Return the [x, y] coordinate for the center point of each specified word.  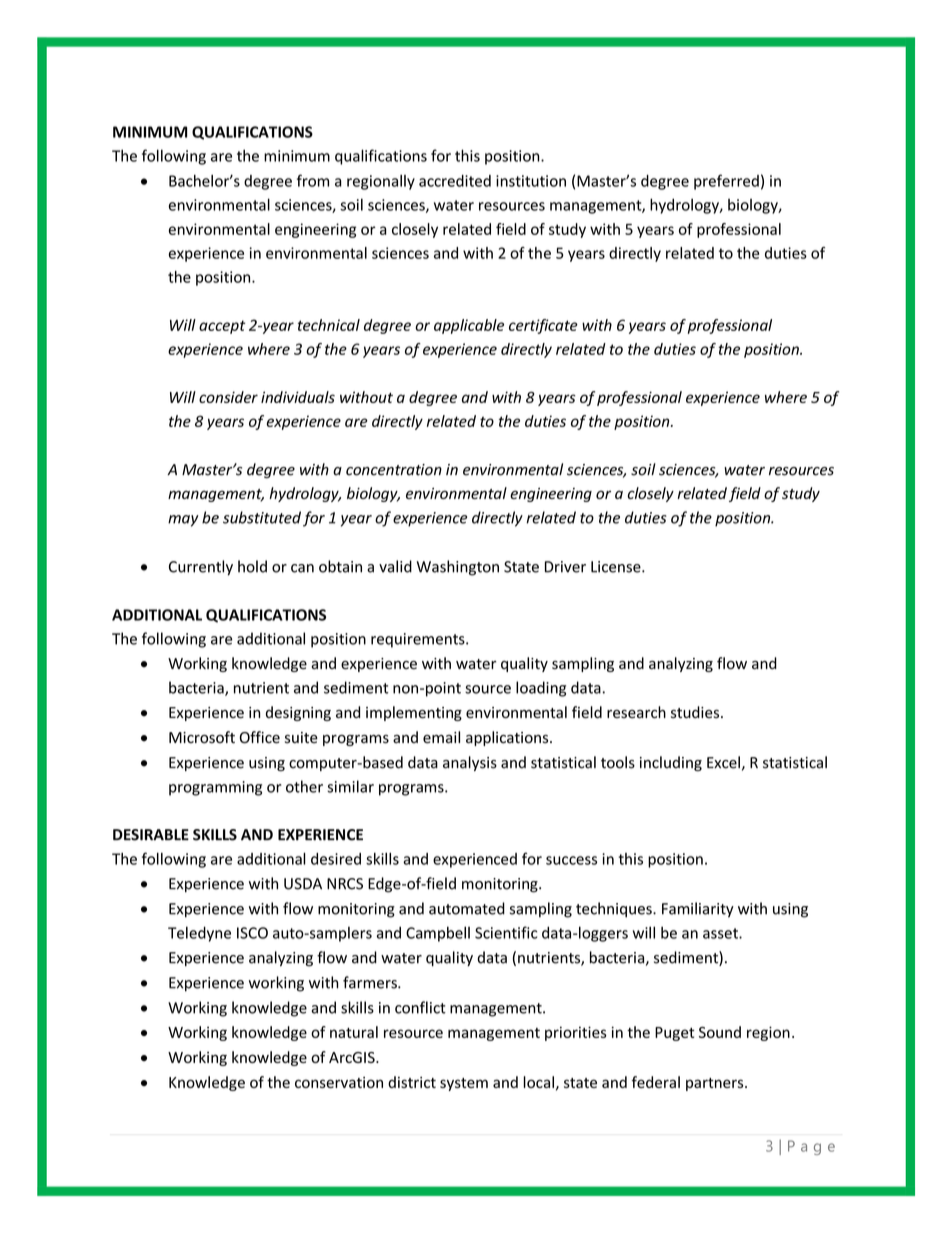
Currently [201, 568]
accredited [455, 181]
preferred [726, 182]
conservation [339, 1082]
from [313, 180]
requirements [419, 640]
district [412, 1082]
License [617, 567]
